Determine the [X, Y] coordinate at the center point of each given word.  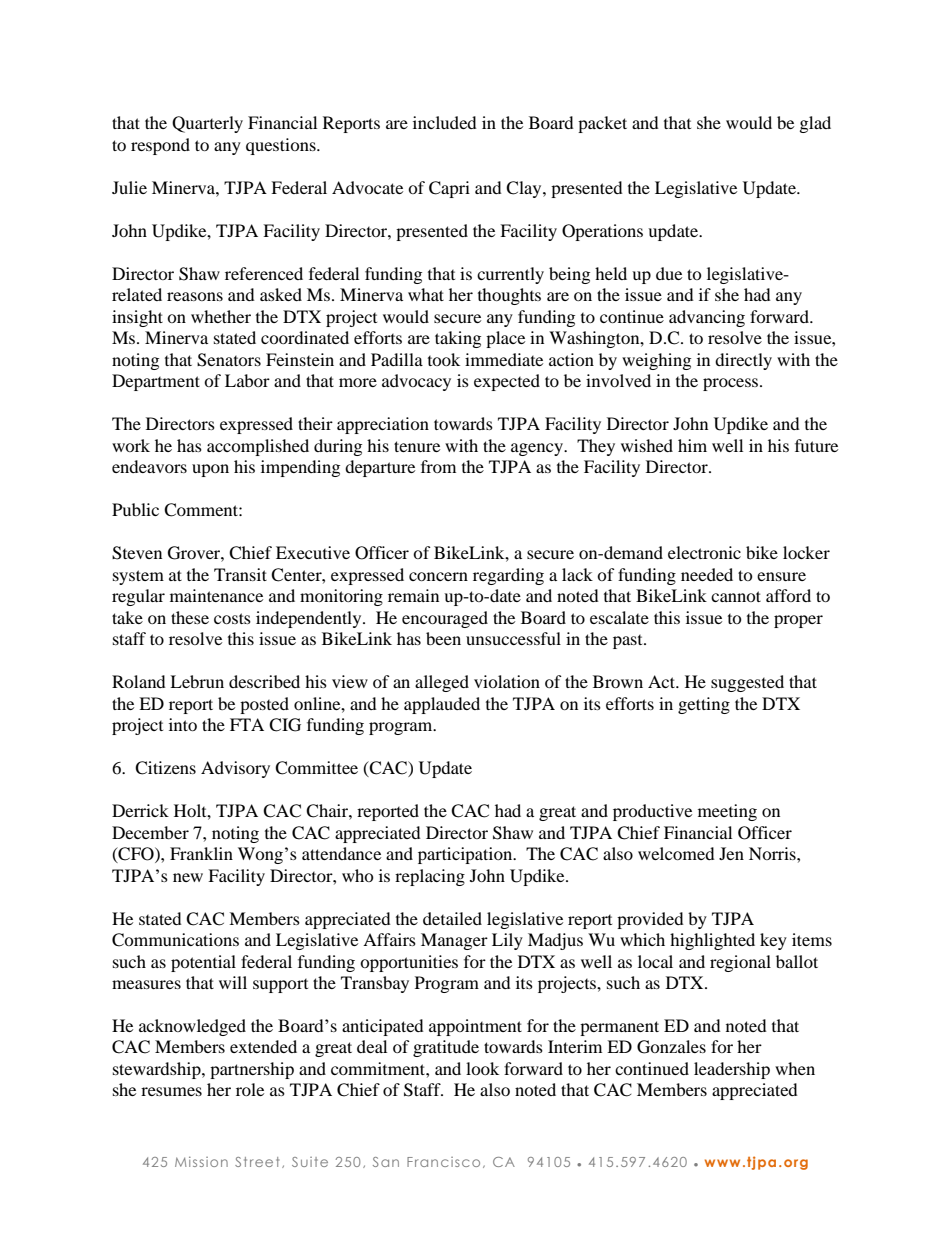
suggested [747, 683]
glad [815, 124]
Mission [201, 1161]
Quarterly [207, 124]
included [445, 122]
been [443, 638]
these [190, 617]
